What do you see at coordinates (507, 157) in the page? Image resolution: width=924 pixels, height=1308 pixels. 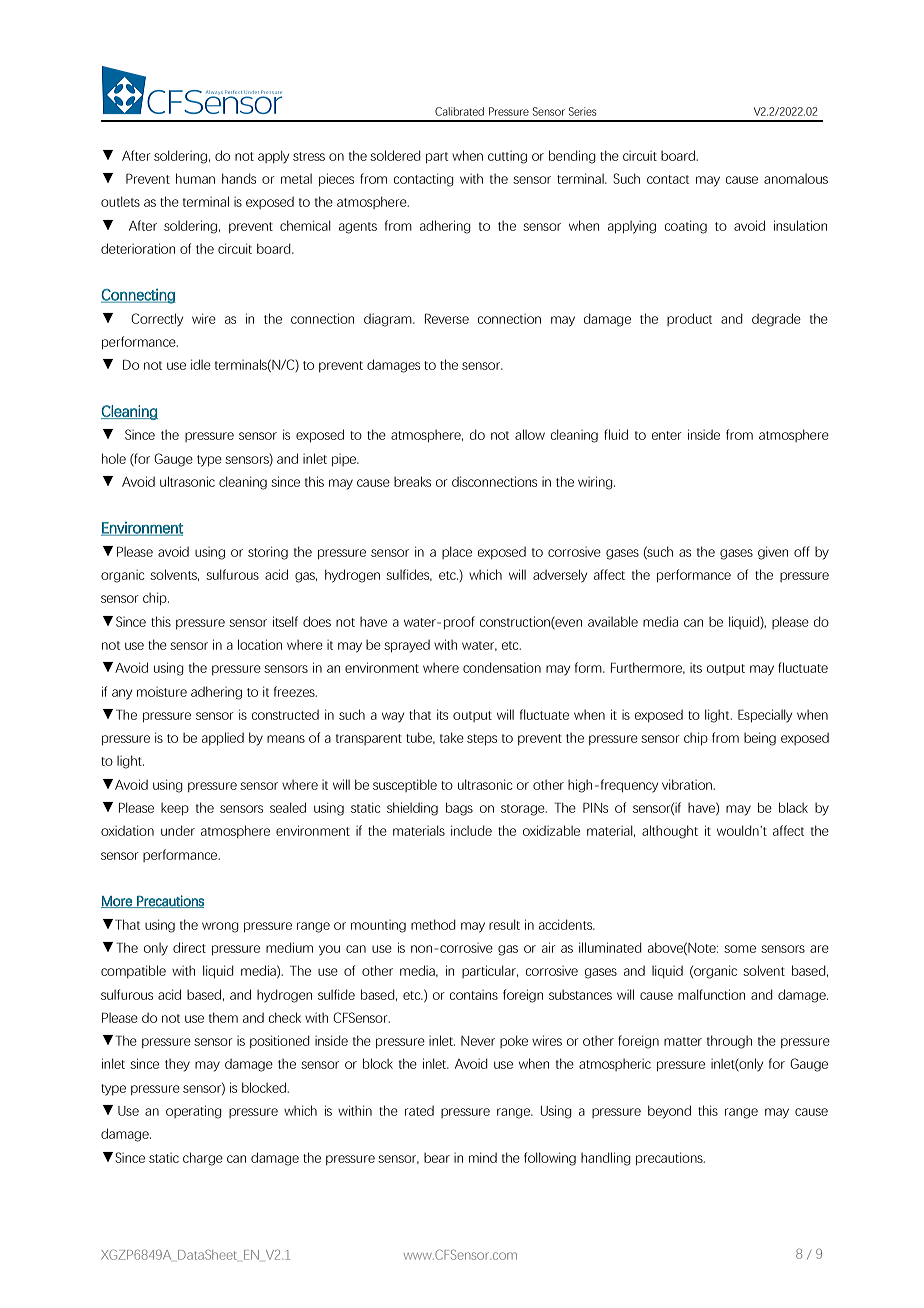 I see `cutting` at bounding box center [507, 157].
